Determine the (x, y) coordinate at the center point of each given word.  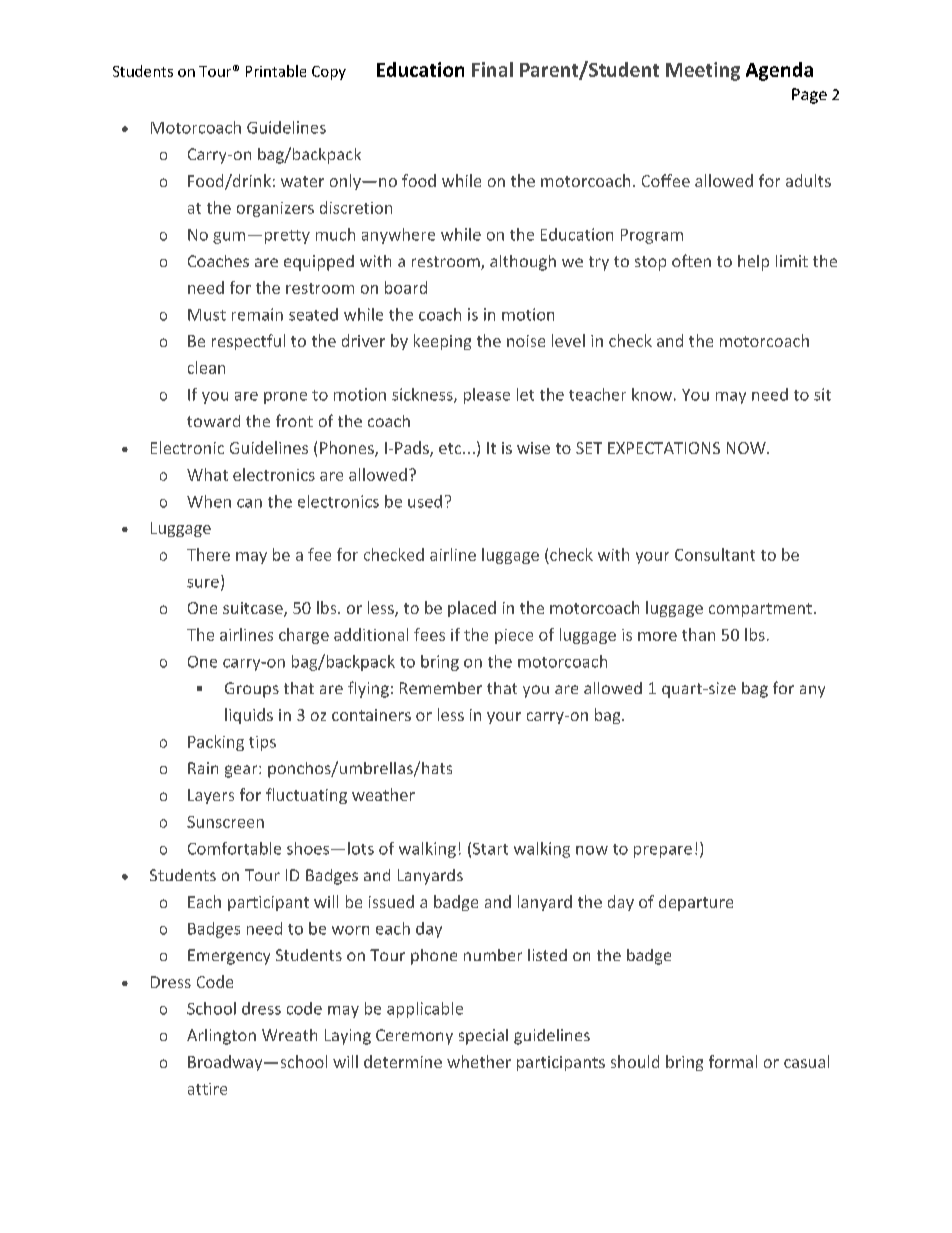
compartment (760, 610)
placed (472, 609)
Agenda (779, 71)
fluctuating (306, 796)
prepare (663, 852)
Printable (276, 71)
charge (304, 636)
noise (526, 341)
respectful (248, 342)
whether (479, 1061)
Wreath (289, 1035)
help (753, 263)
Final (492, 69)
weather (383, 794)
